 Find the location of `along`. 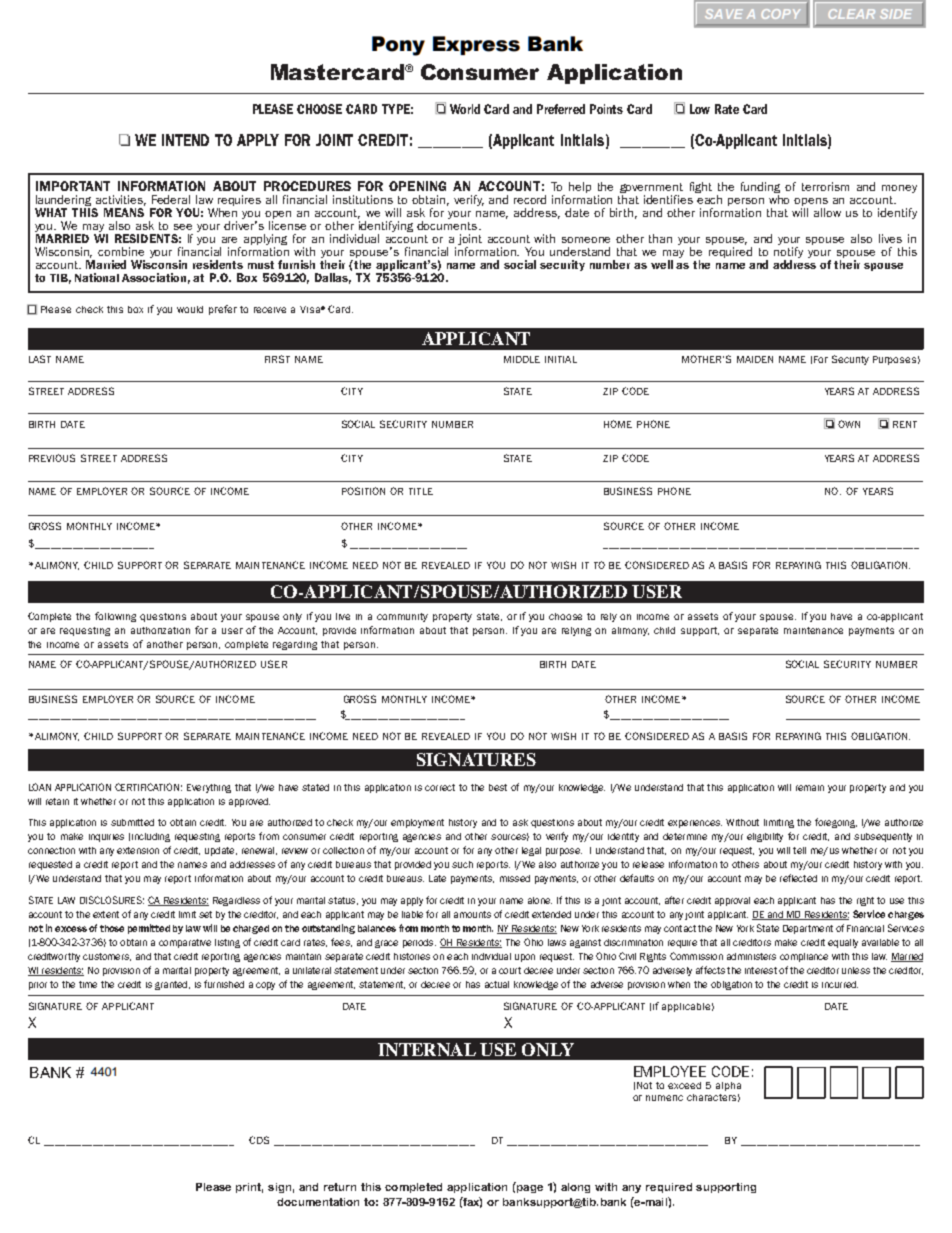

along is located at coordinates (575, 1188).
